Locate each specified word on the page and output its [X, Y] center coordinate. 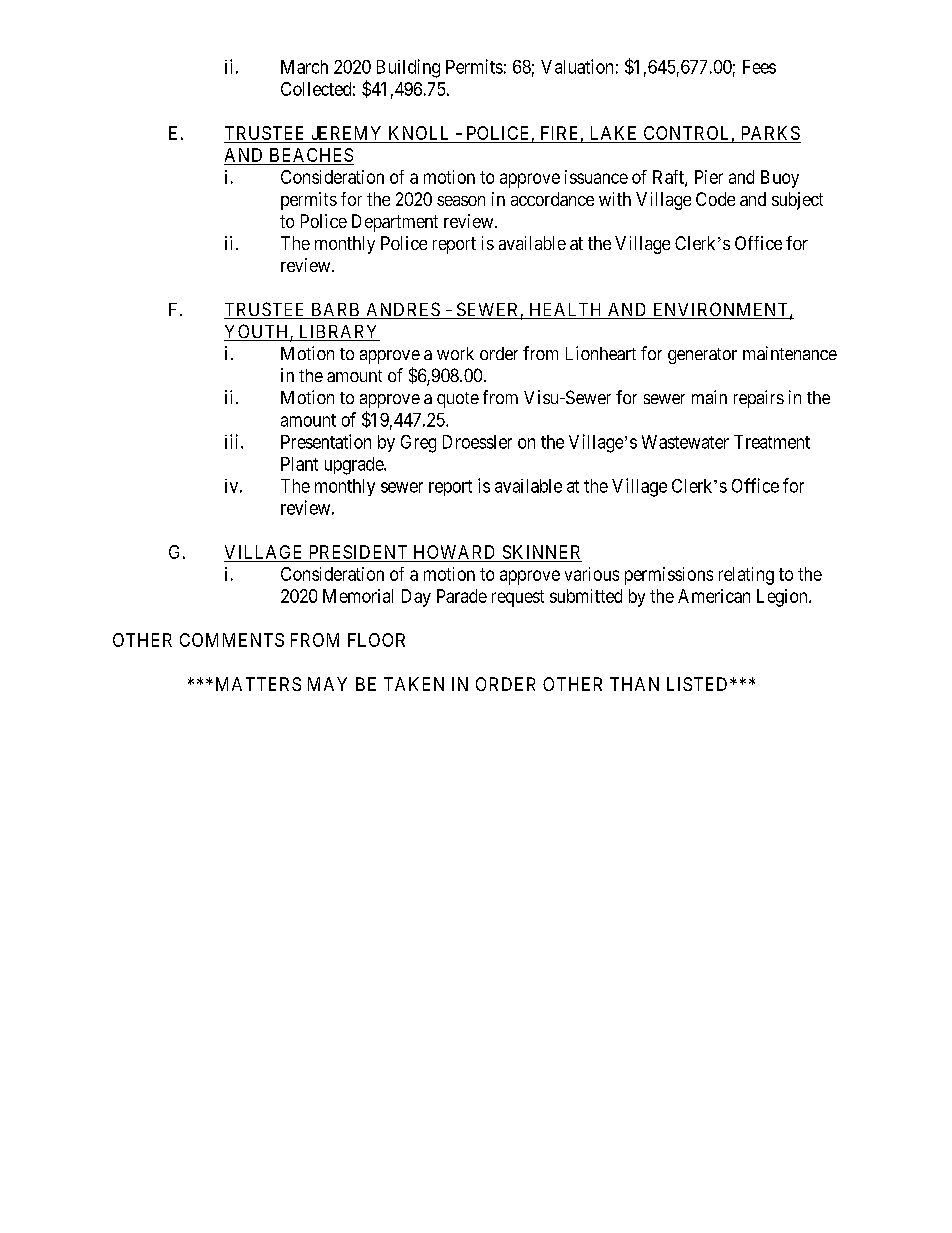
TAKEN [414, 684]
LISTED [699, 684]
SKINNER [541, 552]
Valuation [577, 66]
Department [395, 223]
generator [702, 356]
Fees [759, 67]
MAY [327, 684]
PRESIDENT [358, 552]
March [304, 67]
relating [746, 576]
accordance [552, 199]
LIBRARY [338, 333]
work [455, 353]
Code [715, 199]
